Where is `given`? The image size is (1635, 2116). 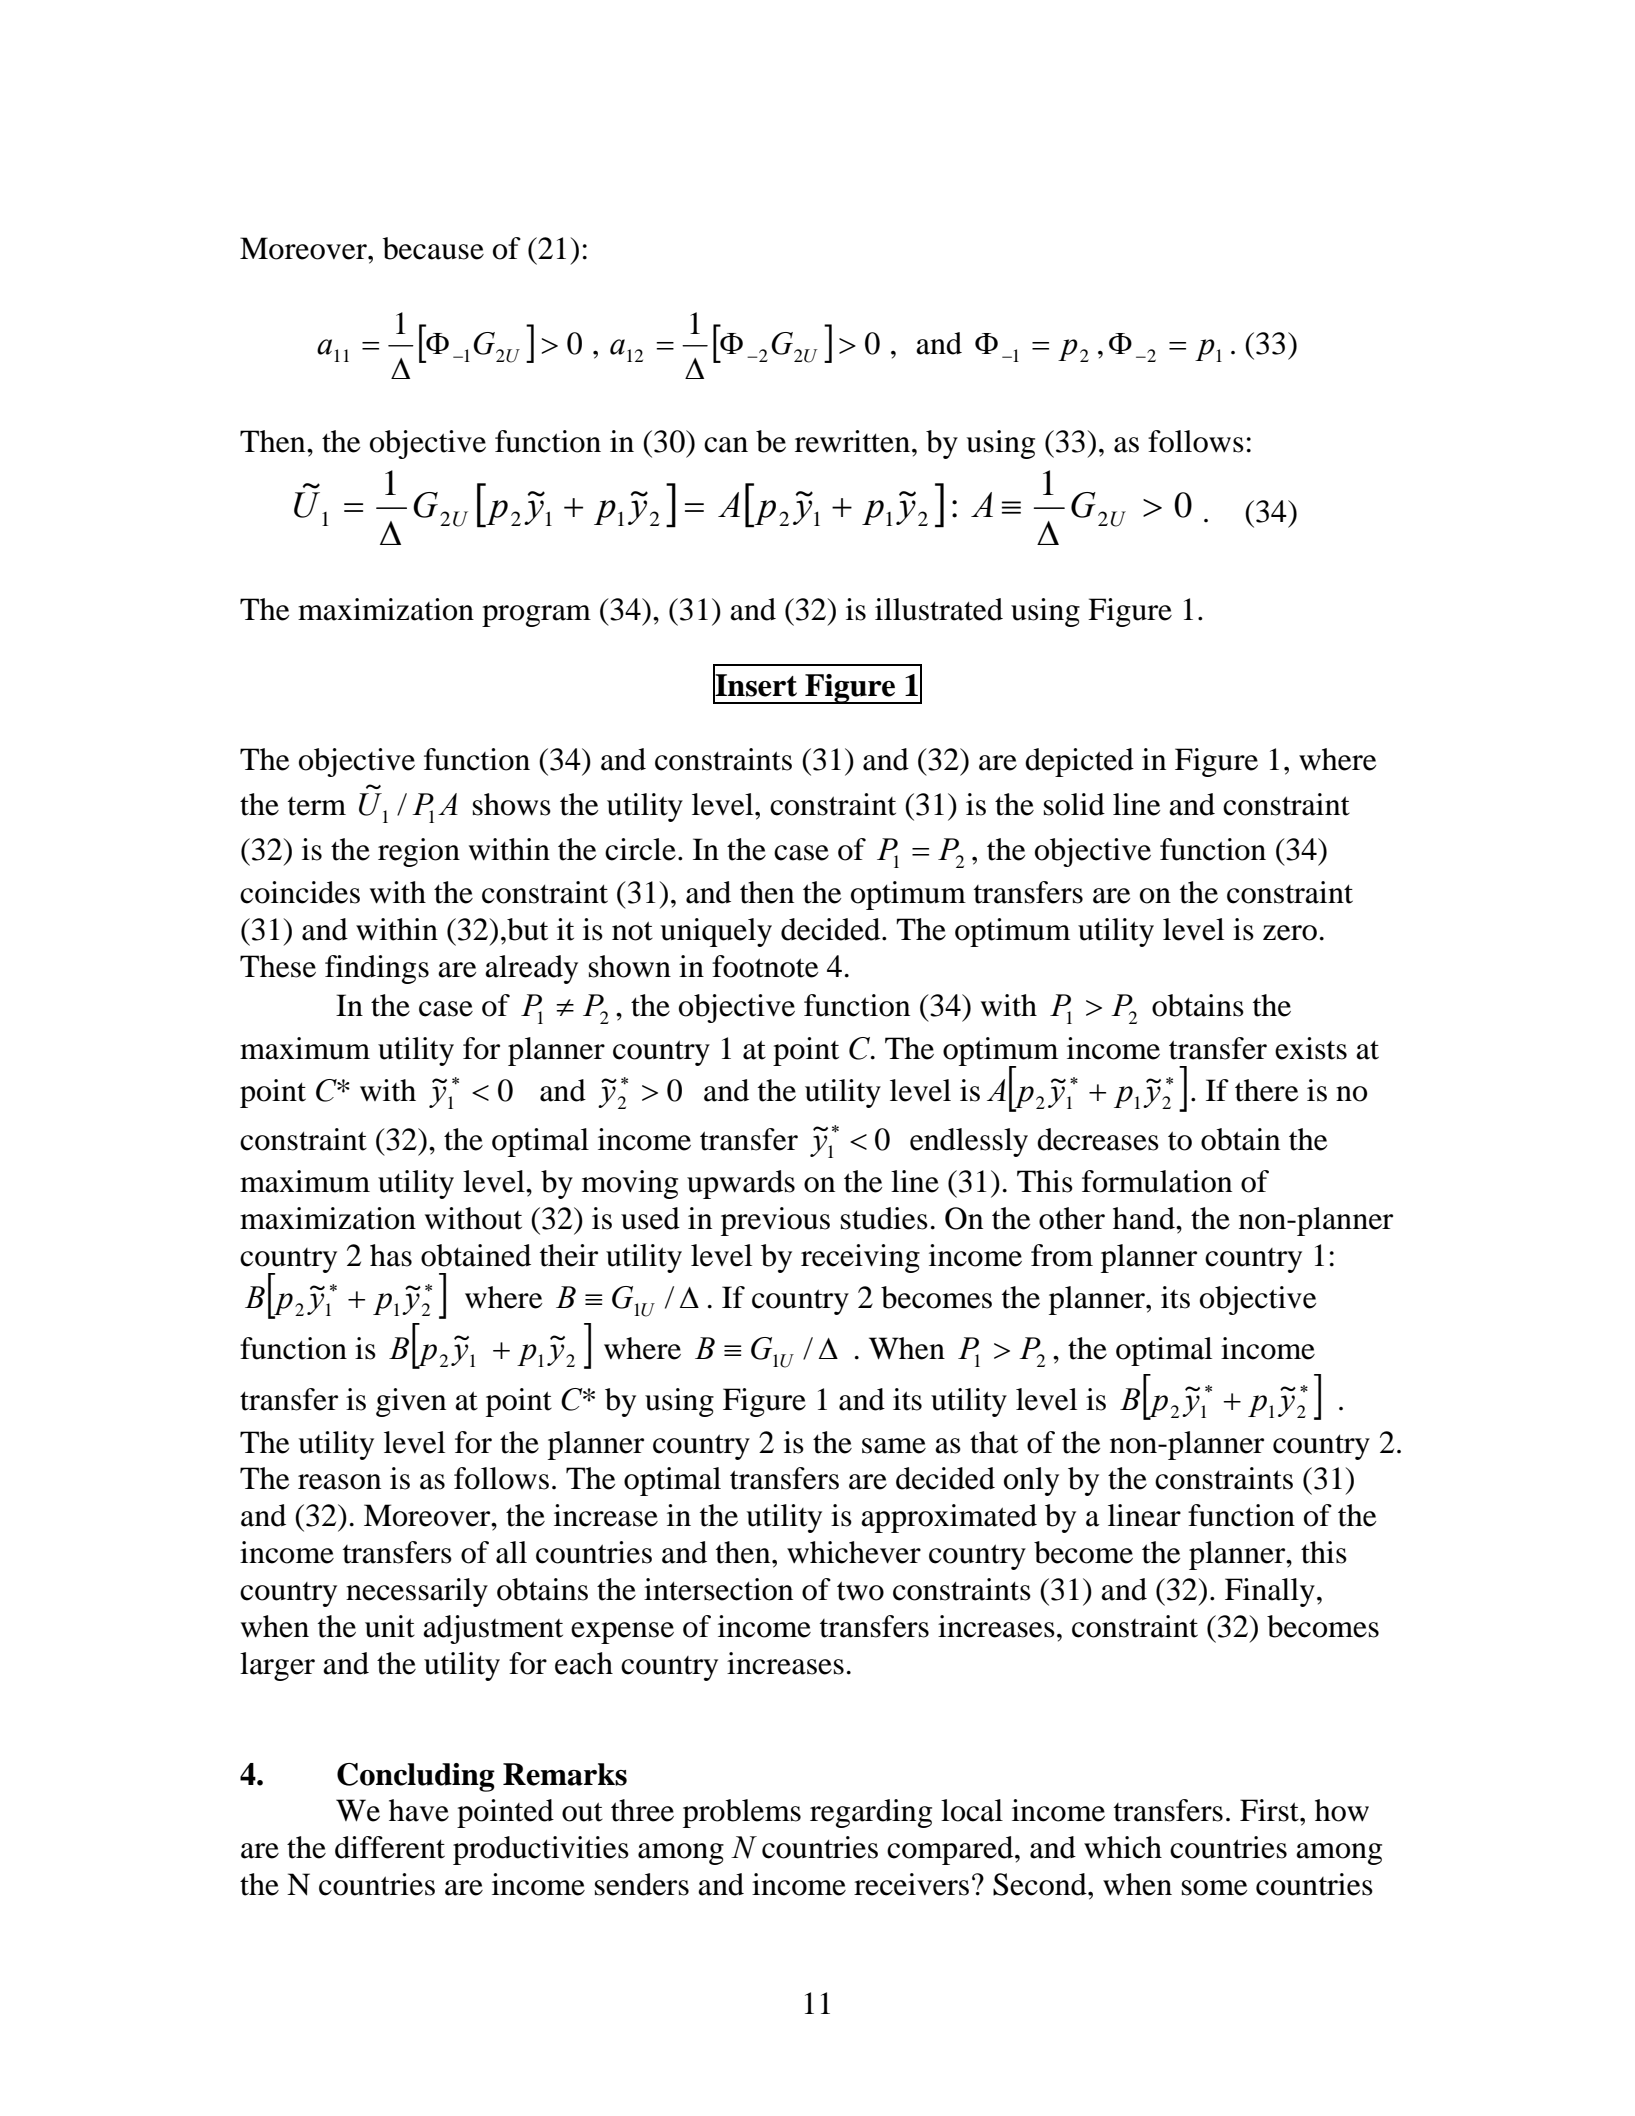 given is located at coordinates (411, 1402).
